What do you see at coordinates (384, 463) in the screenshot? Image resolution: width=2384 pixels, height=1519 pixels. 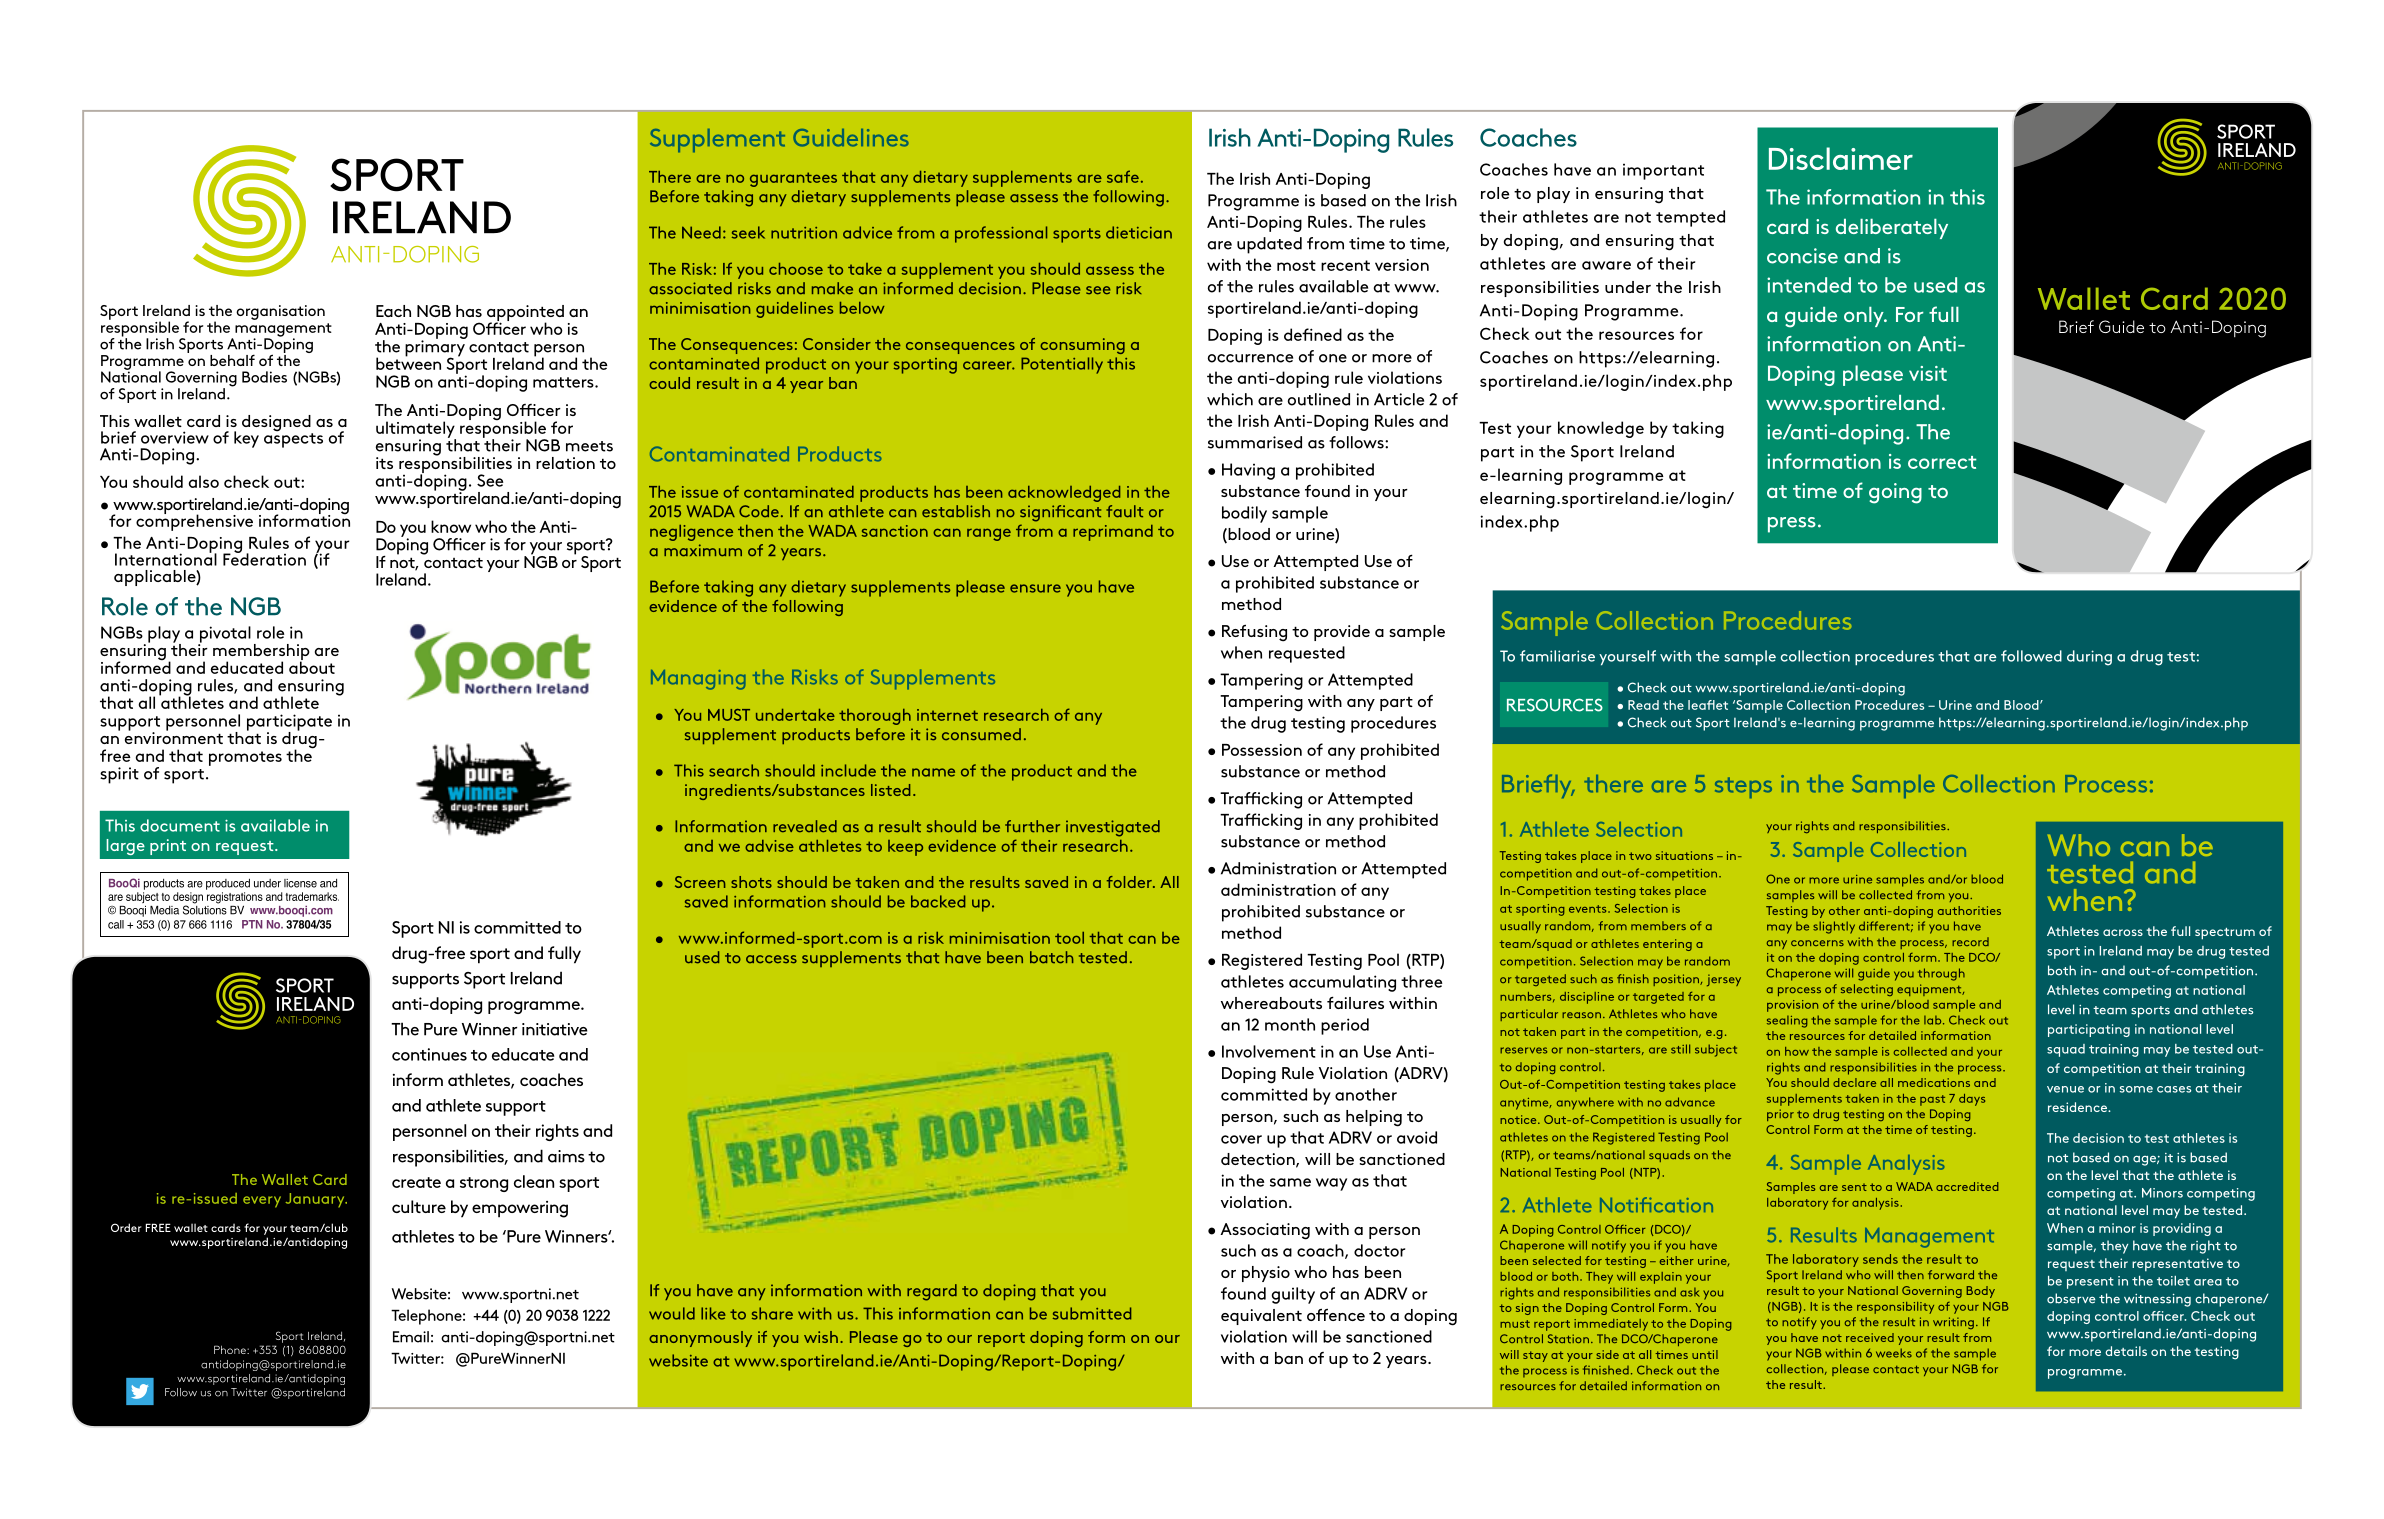 I see `its` at bounding box center [384, 463].
